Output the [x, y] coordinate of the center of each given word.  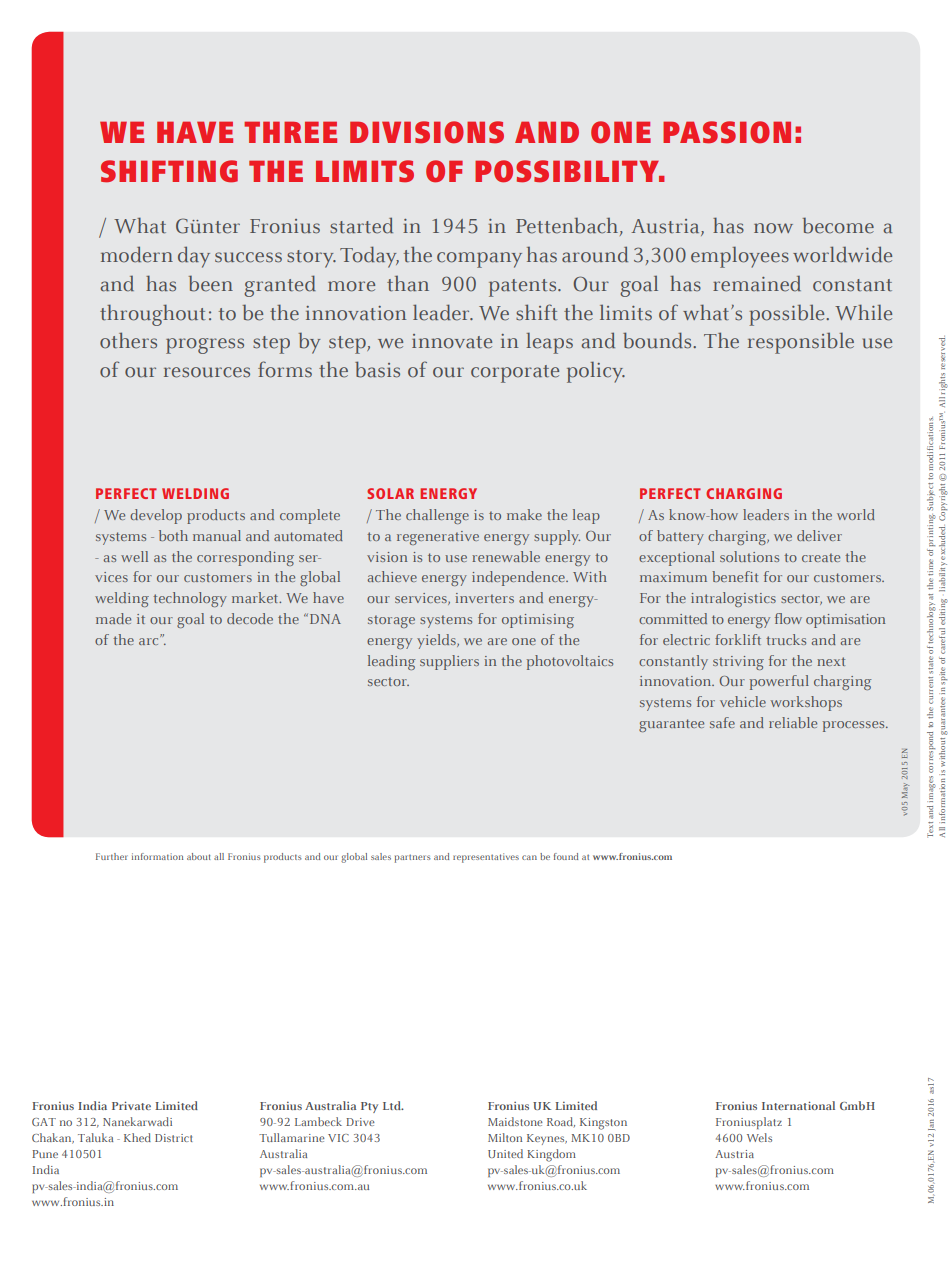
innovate [452, 341]
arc [150, 640]
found [566, 856]
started [361, 225]
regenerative [438, 538]
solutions [749, 556]
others [128, 340]
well [134, 556]
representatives [486, 858]
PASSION [727, 132]
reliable [793, 722]
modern [137, 254]
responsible [801, 343]
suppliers [449, 662]
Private [131, 1105]
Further [112, 856]
